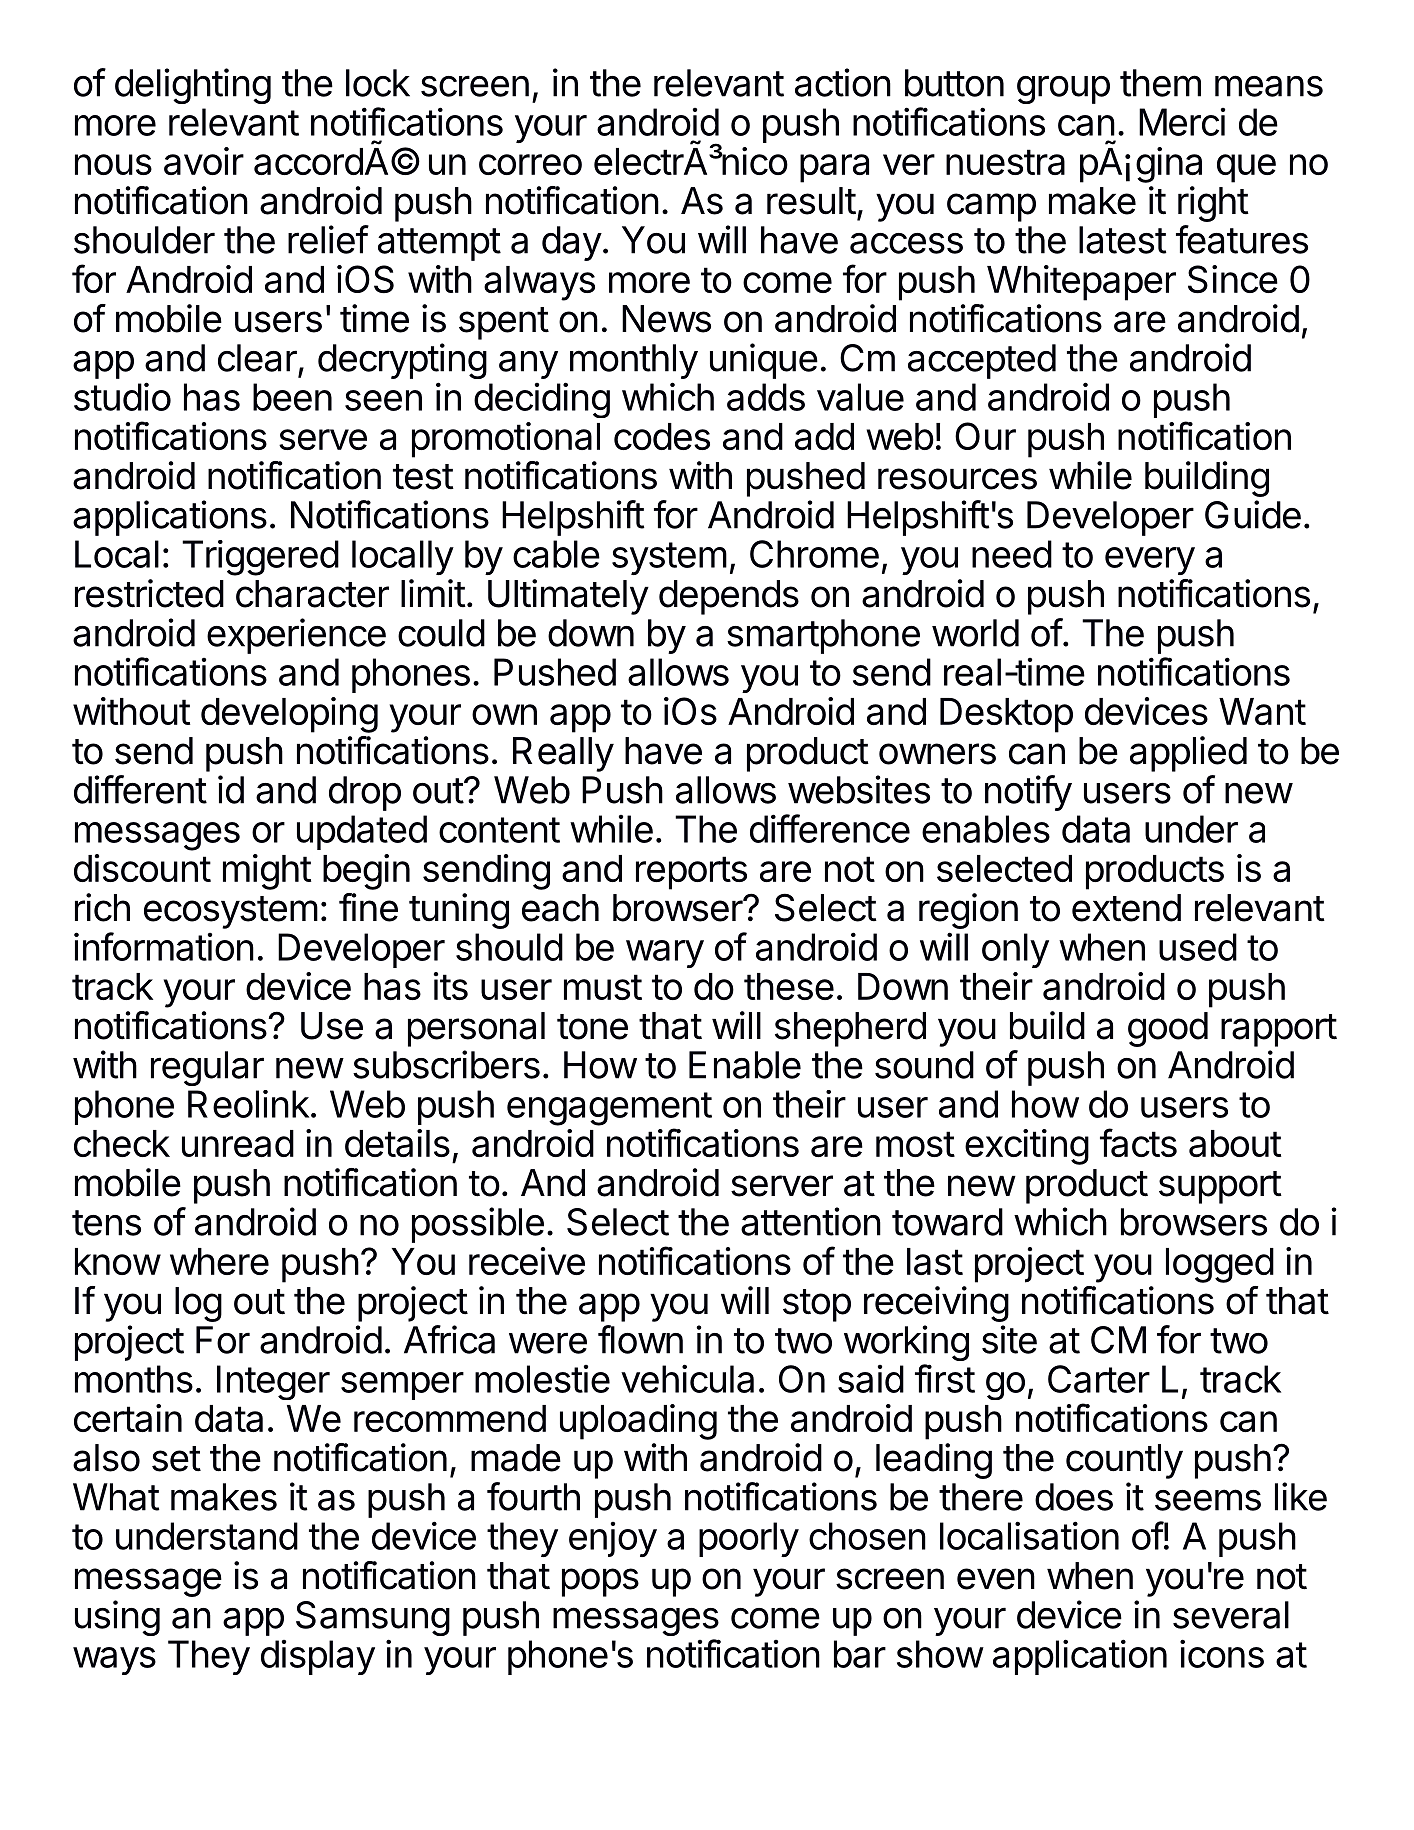 The width and height of the document is (1414, 1830). What do you see at coordinates (662, 436) in the document?
I see `codes` at bounding box center [662, 436].
